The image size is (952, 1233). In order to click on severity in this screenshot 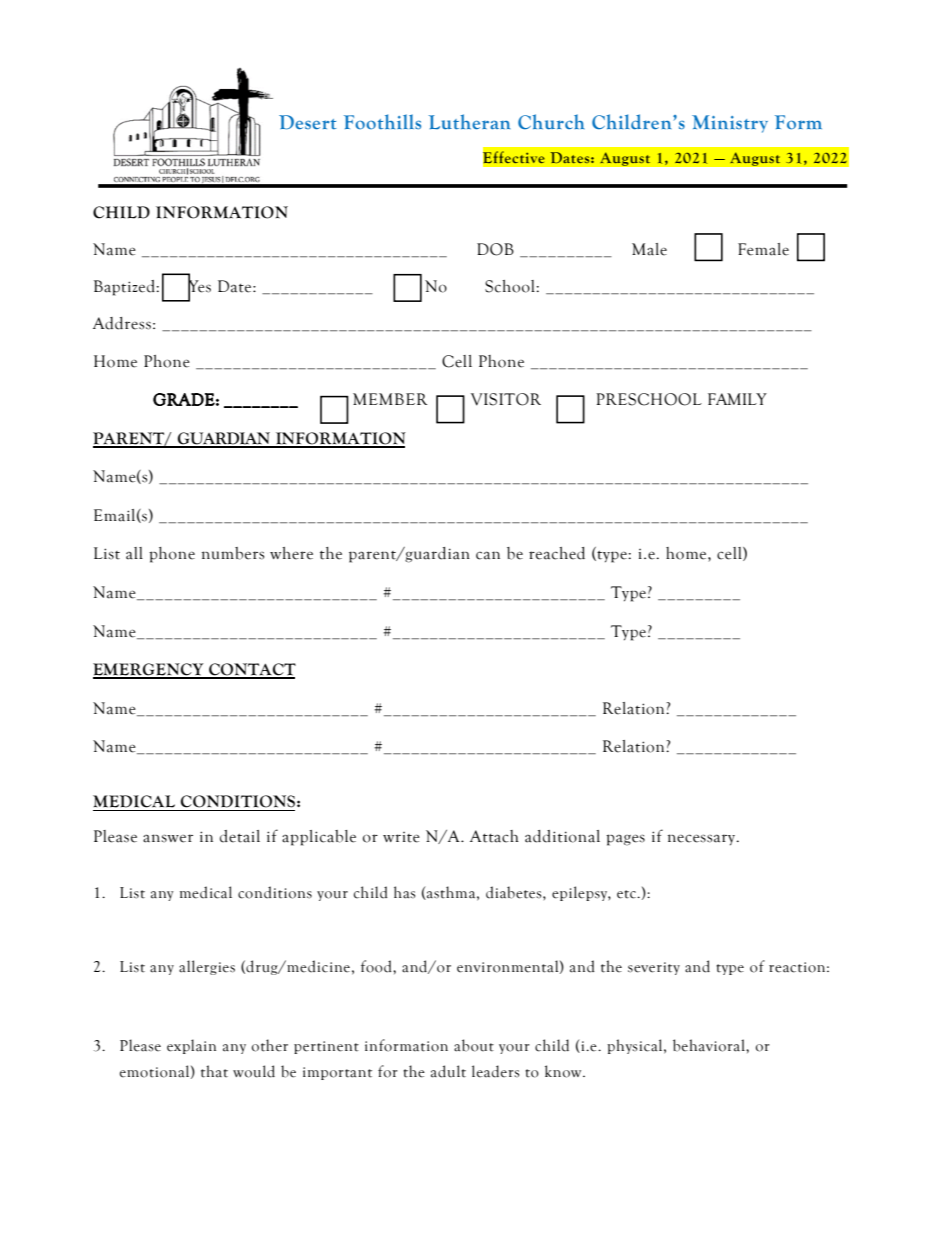, I will do `click(654, 968)`.
